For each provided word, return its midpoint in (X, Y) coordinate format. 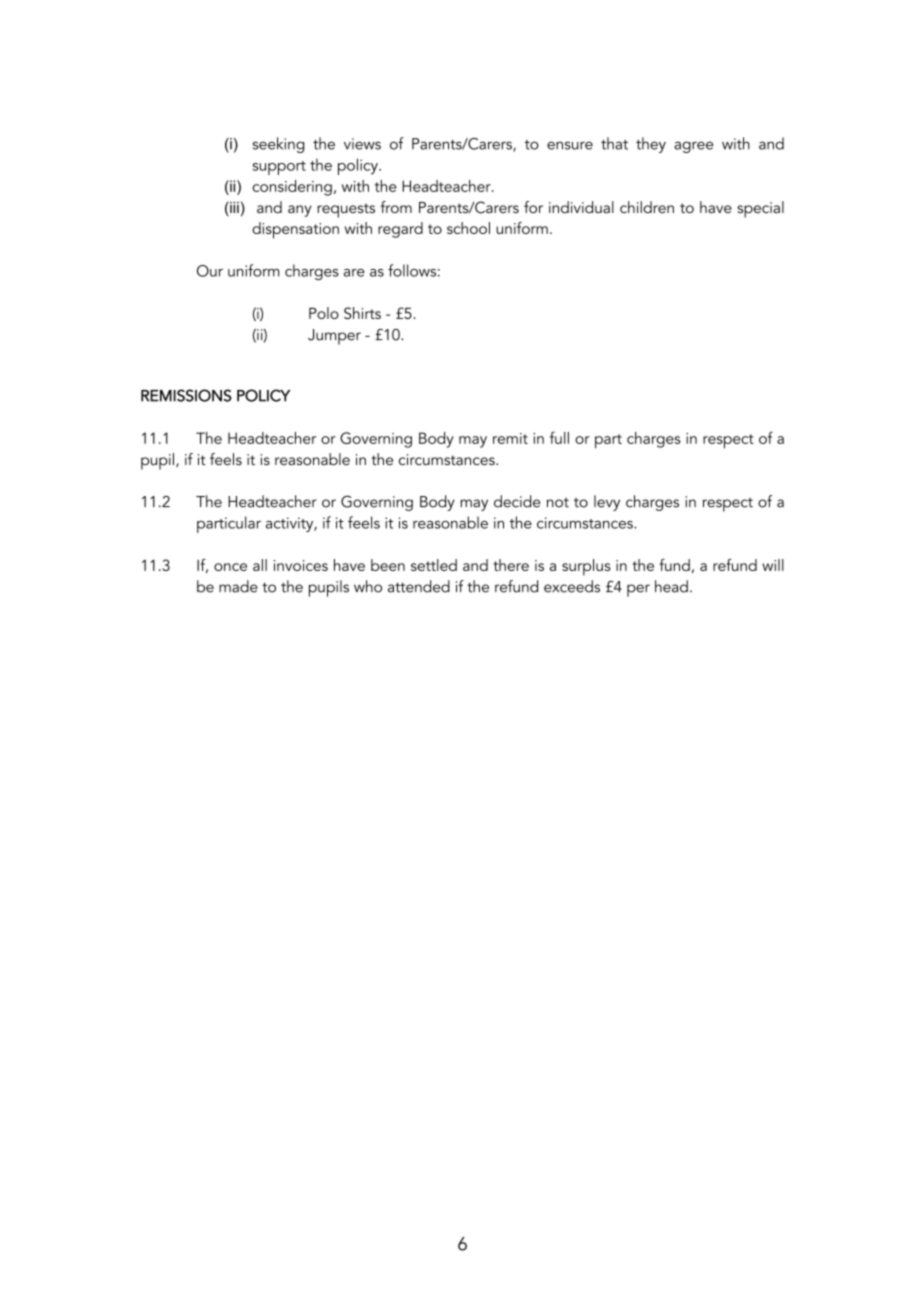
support (279, 168)
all (260, 565)
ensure (570, 145)
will (773, 565)
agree (693, 147)
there (511, 565)
